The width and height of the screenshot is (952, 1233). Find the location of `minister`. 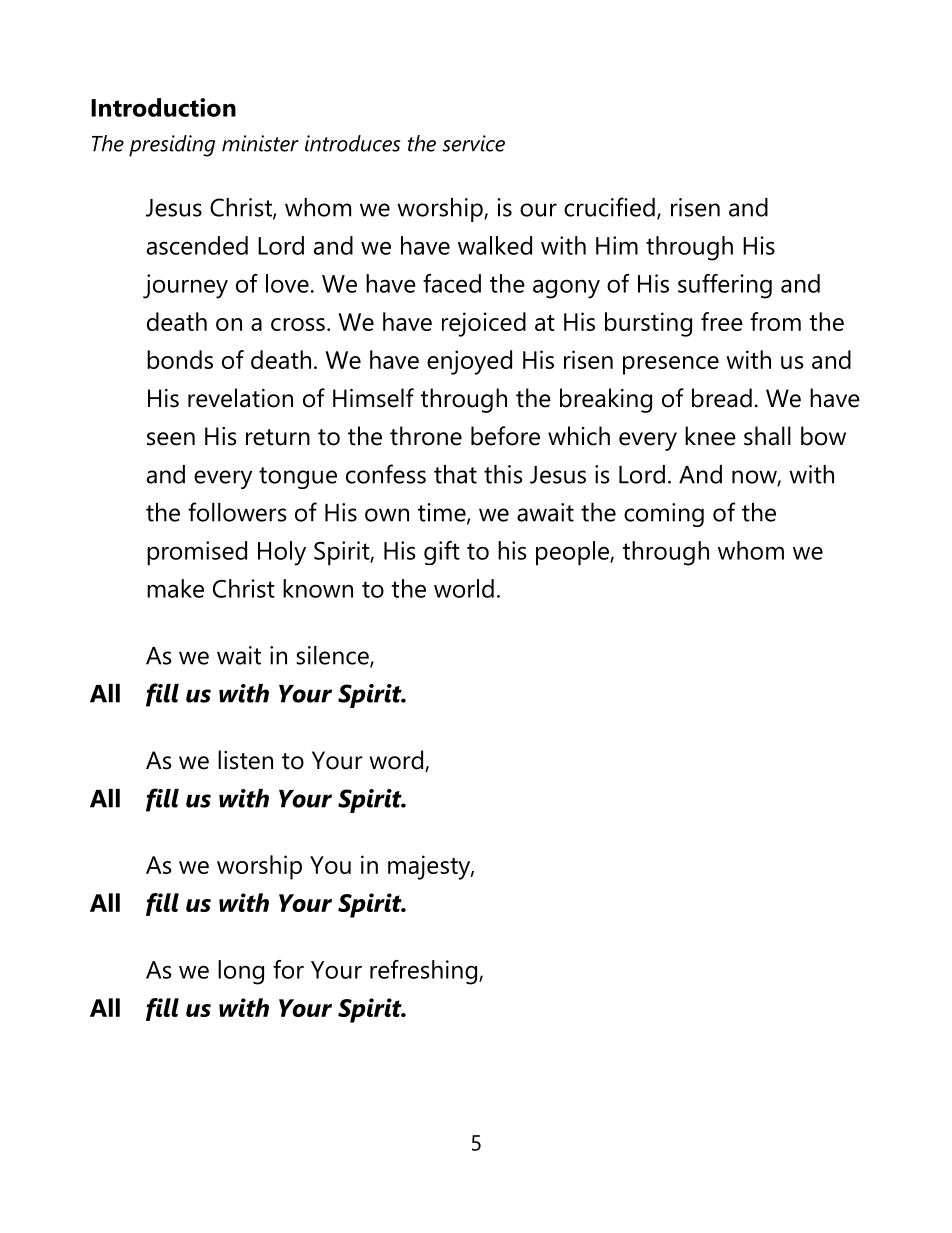

minister is located at coordinates (260, 143).
